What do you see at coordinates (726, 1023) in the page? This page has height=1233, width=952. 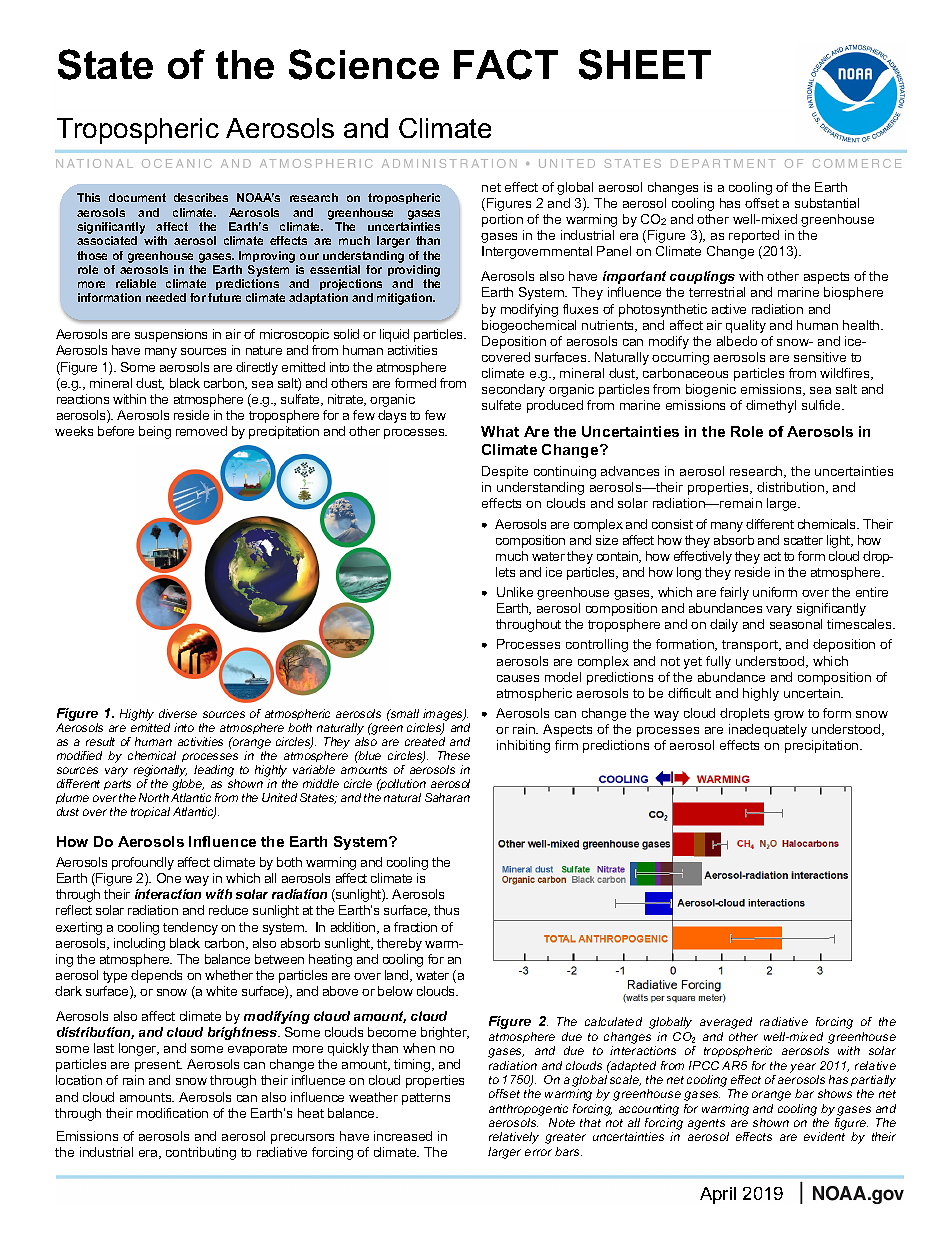 I see `averaged` at bounding box center [726, 1023].
